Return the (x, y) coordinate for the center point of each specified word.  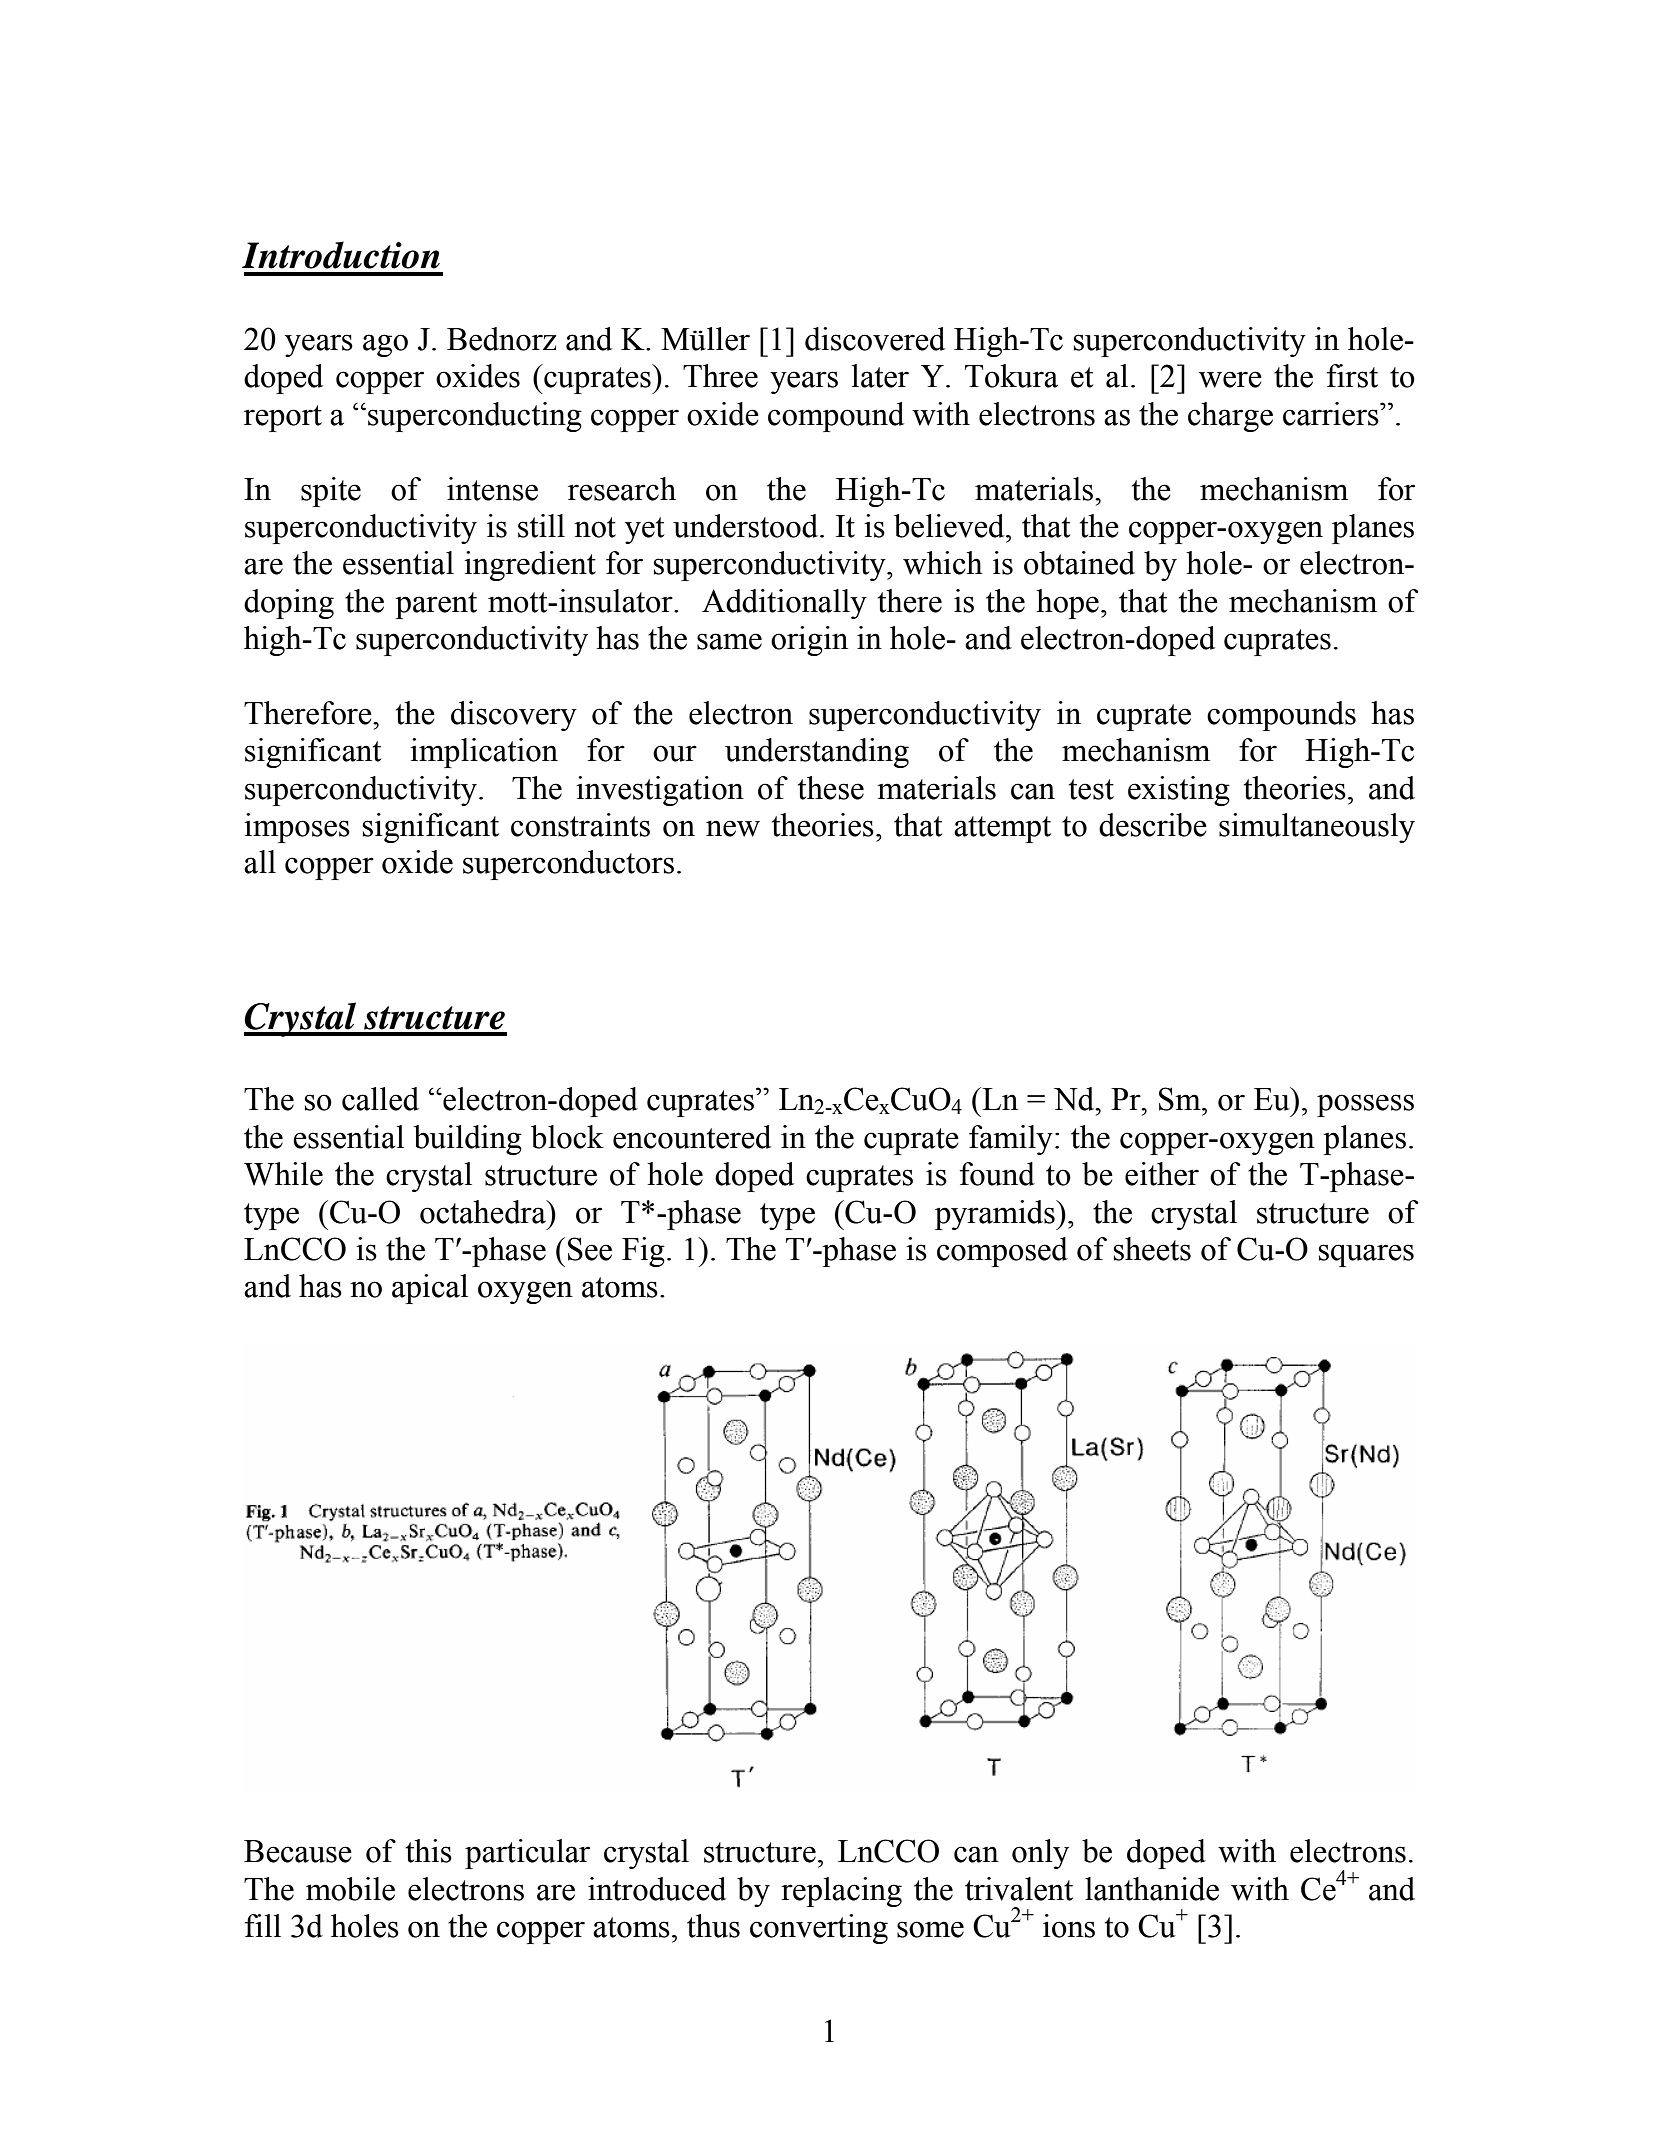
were (1230, 379)
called (380, 1099)
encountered (692, 1137)
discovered (875, 339)
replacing (841, 1892)
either (1162, 1174)
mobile (350, 1889)
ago (385, 345)
